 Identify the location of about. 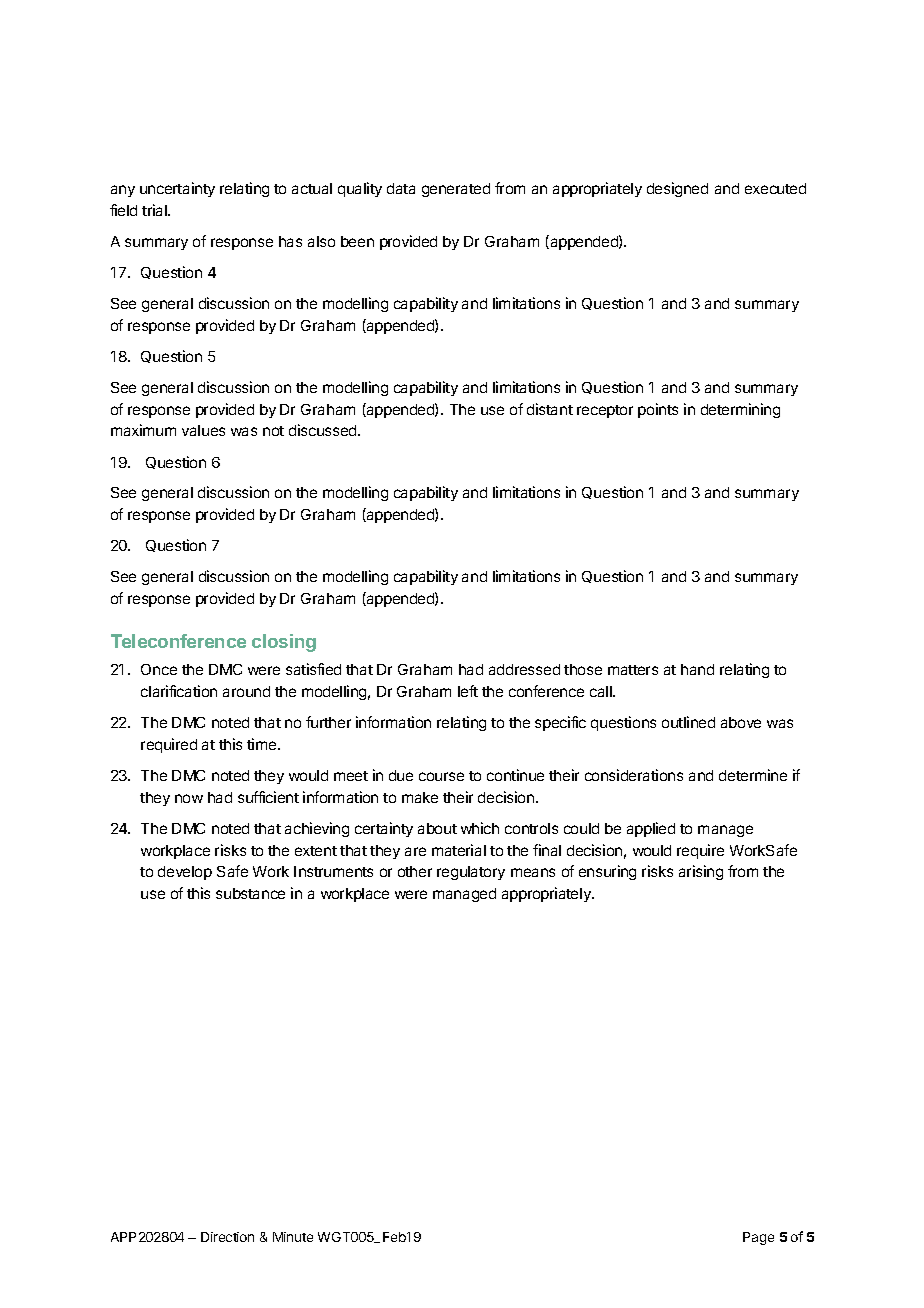
(437, 828).
